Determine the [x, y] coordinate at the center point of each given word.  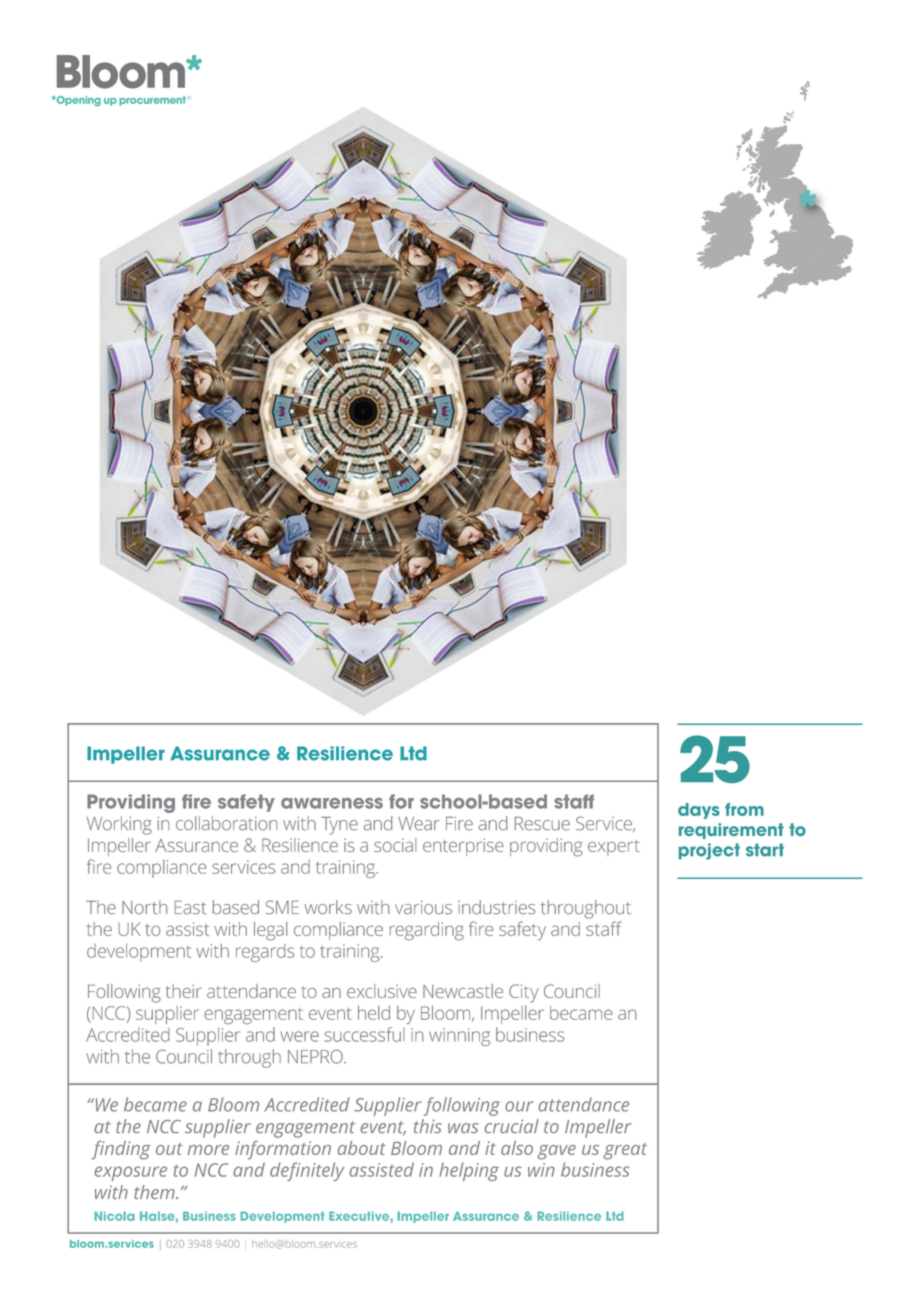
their [183, 991]
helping [469, 1171]
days [699, 811]
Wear [419, 823]
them [155, 1192]
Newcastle [463, 991]
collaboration [226, 823]
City [524, 993]
